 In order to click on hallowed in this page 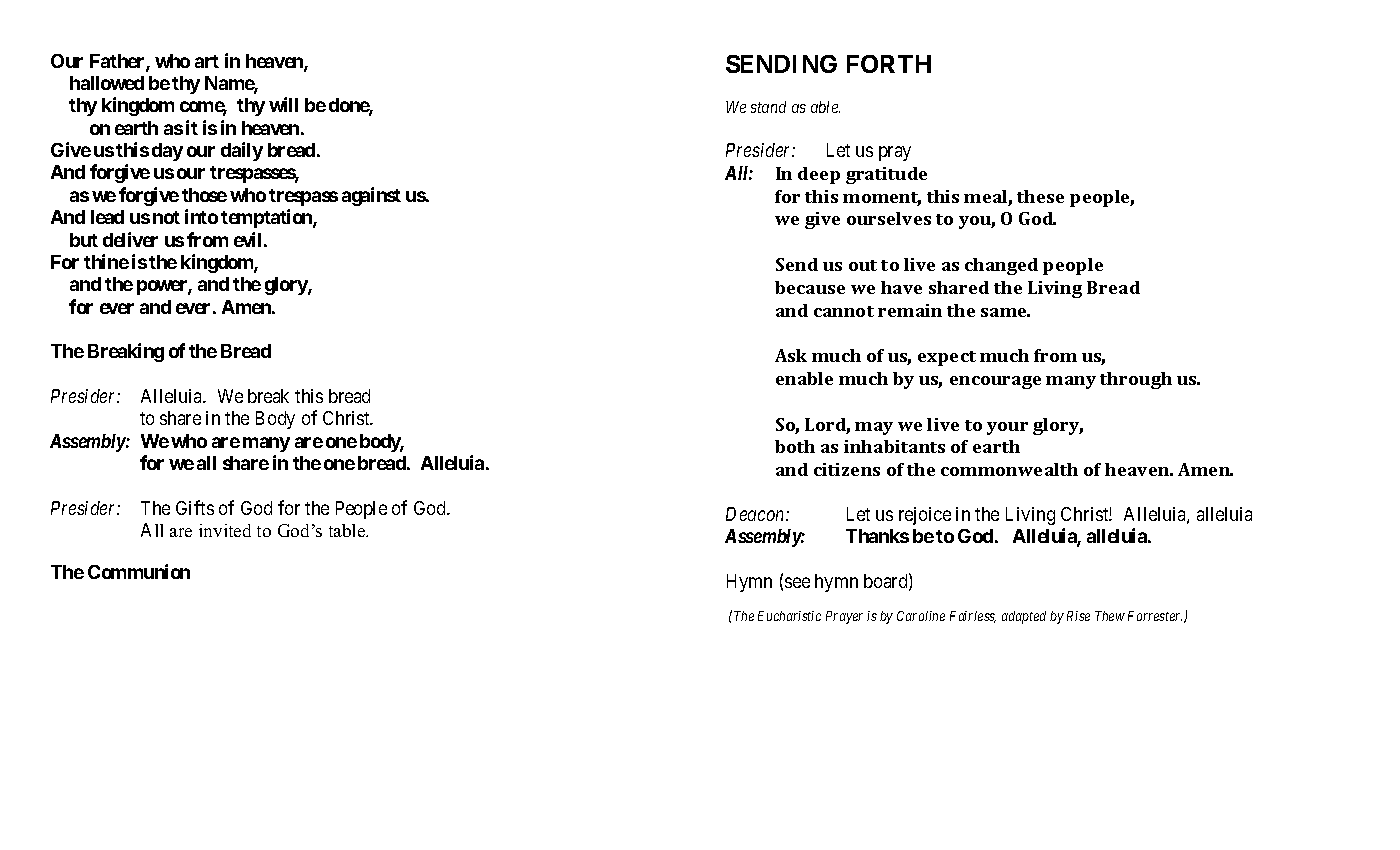, I will do `click(107, 83)`.
